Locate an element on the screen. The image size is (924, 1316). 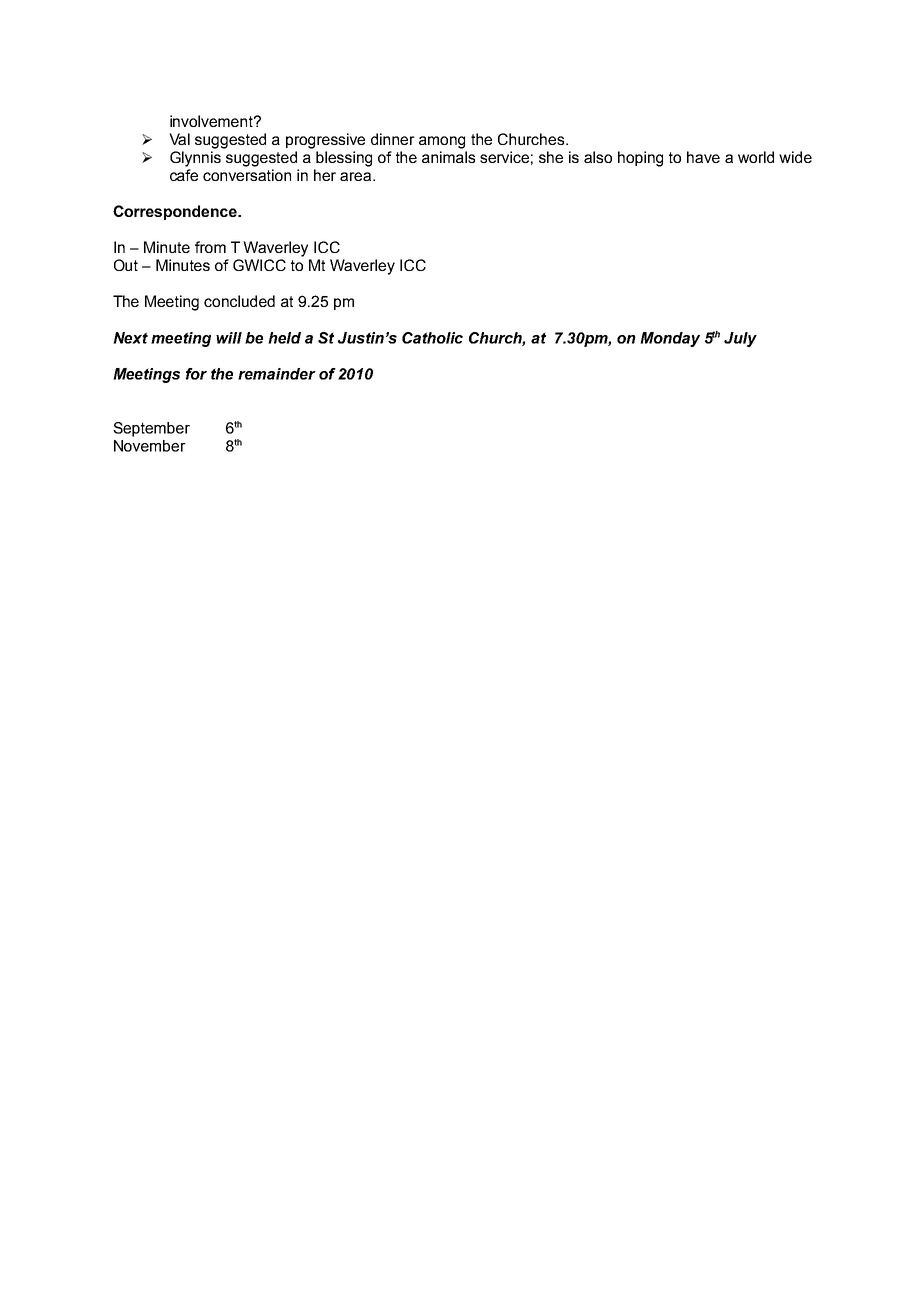
from is located at coordinates (210, 247).
